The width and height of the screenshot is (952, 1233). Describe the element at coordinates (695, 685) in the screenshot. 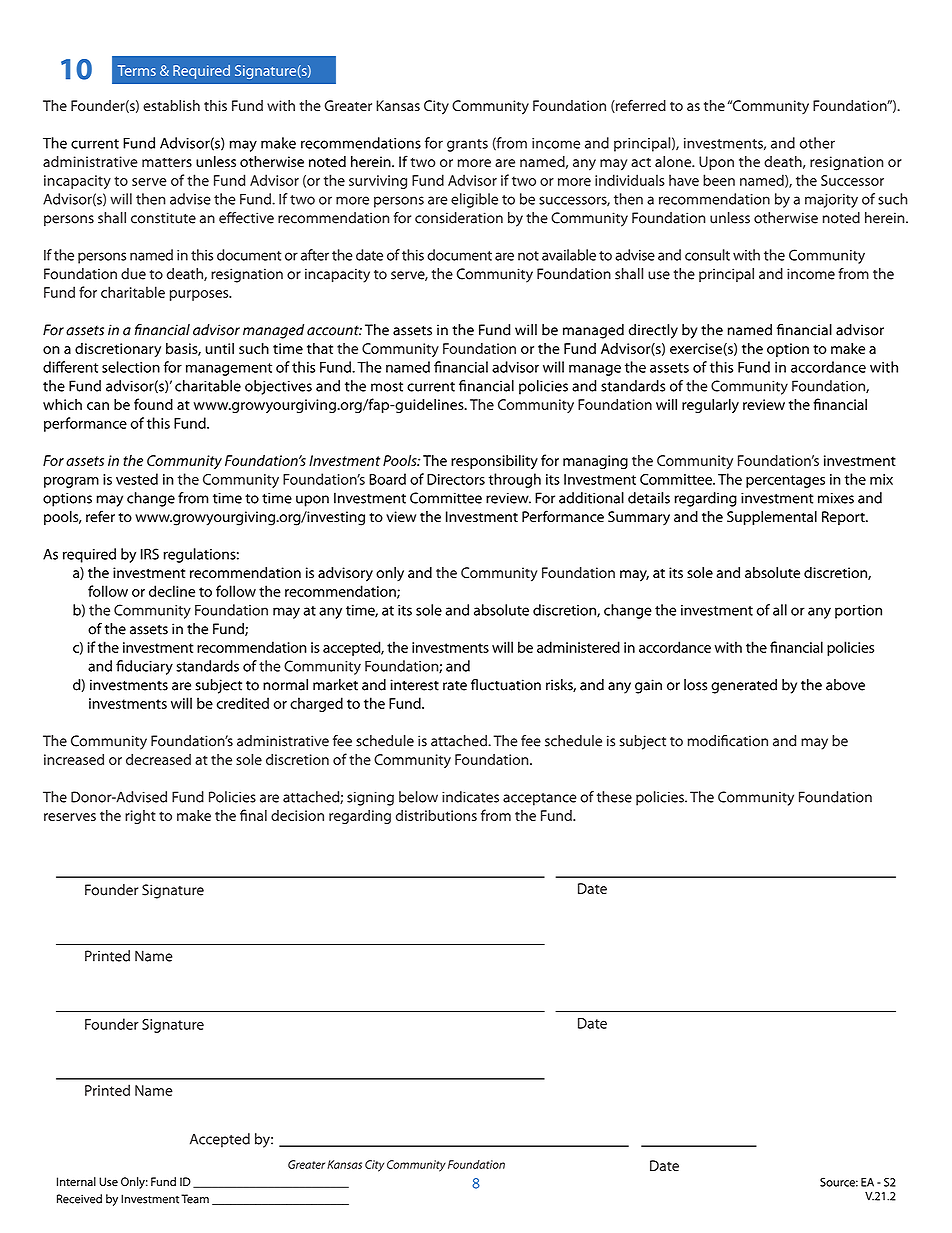

I see `loss` at that location.
